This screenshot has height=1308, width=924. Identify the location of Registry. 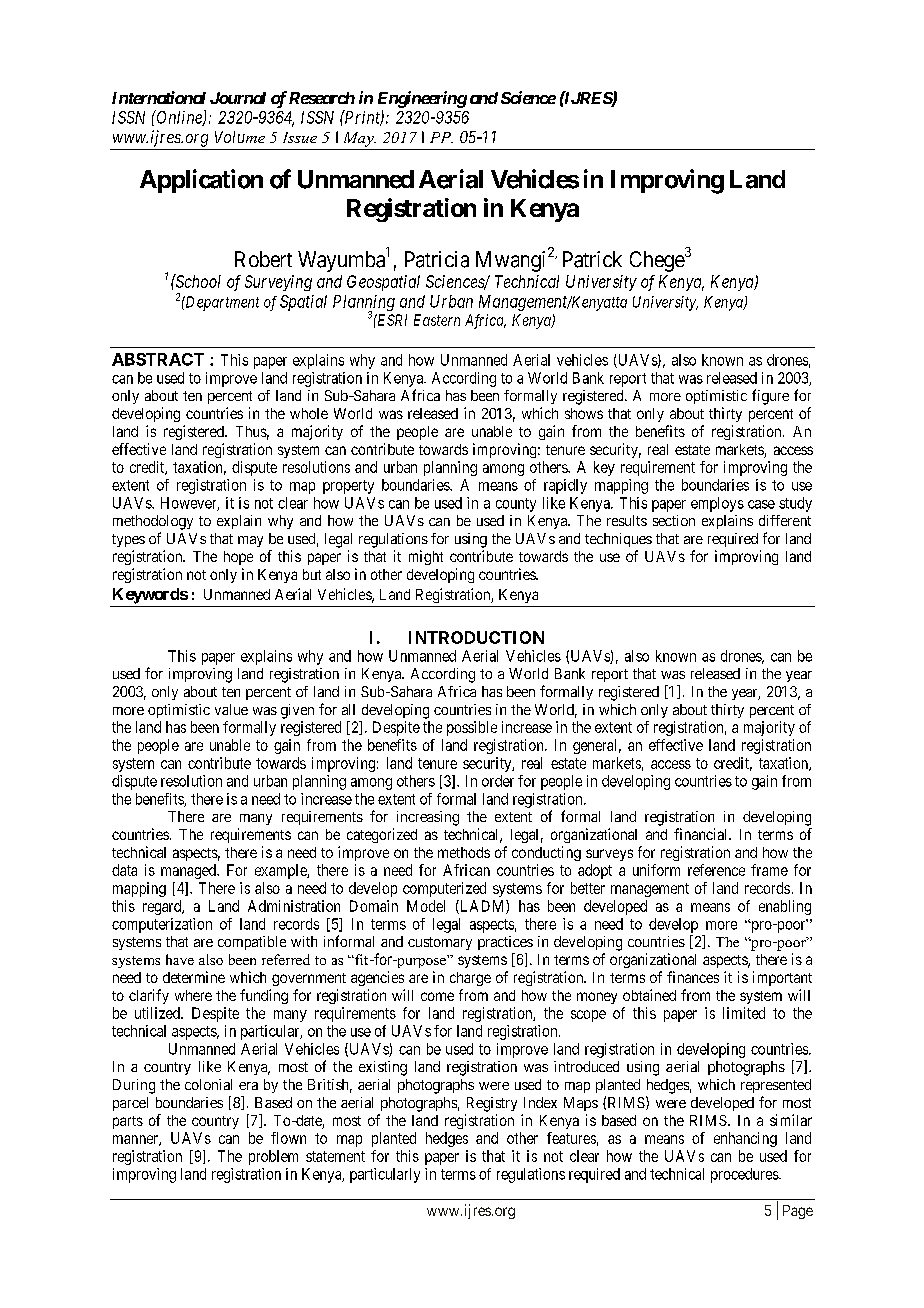
(492, 1104).
